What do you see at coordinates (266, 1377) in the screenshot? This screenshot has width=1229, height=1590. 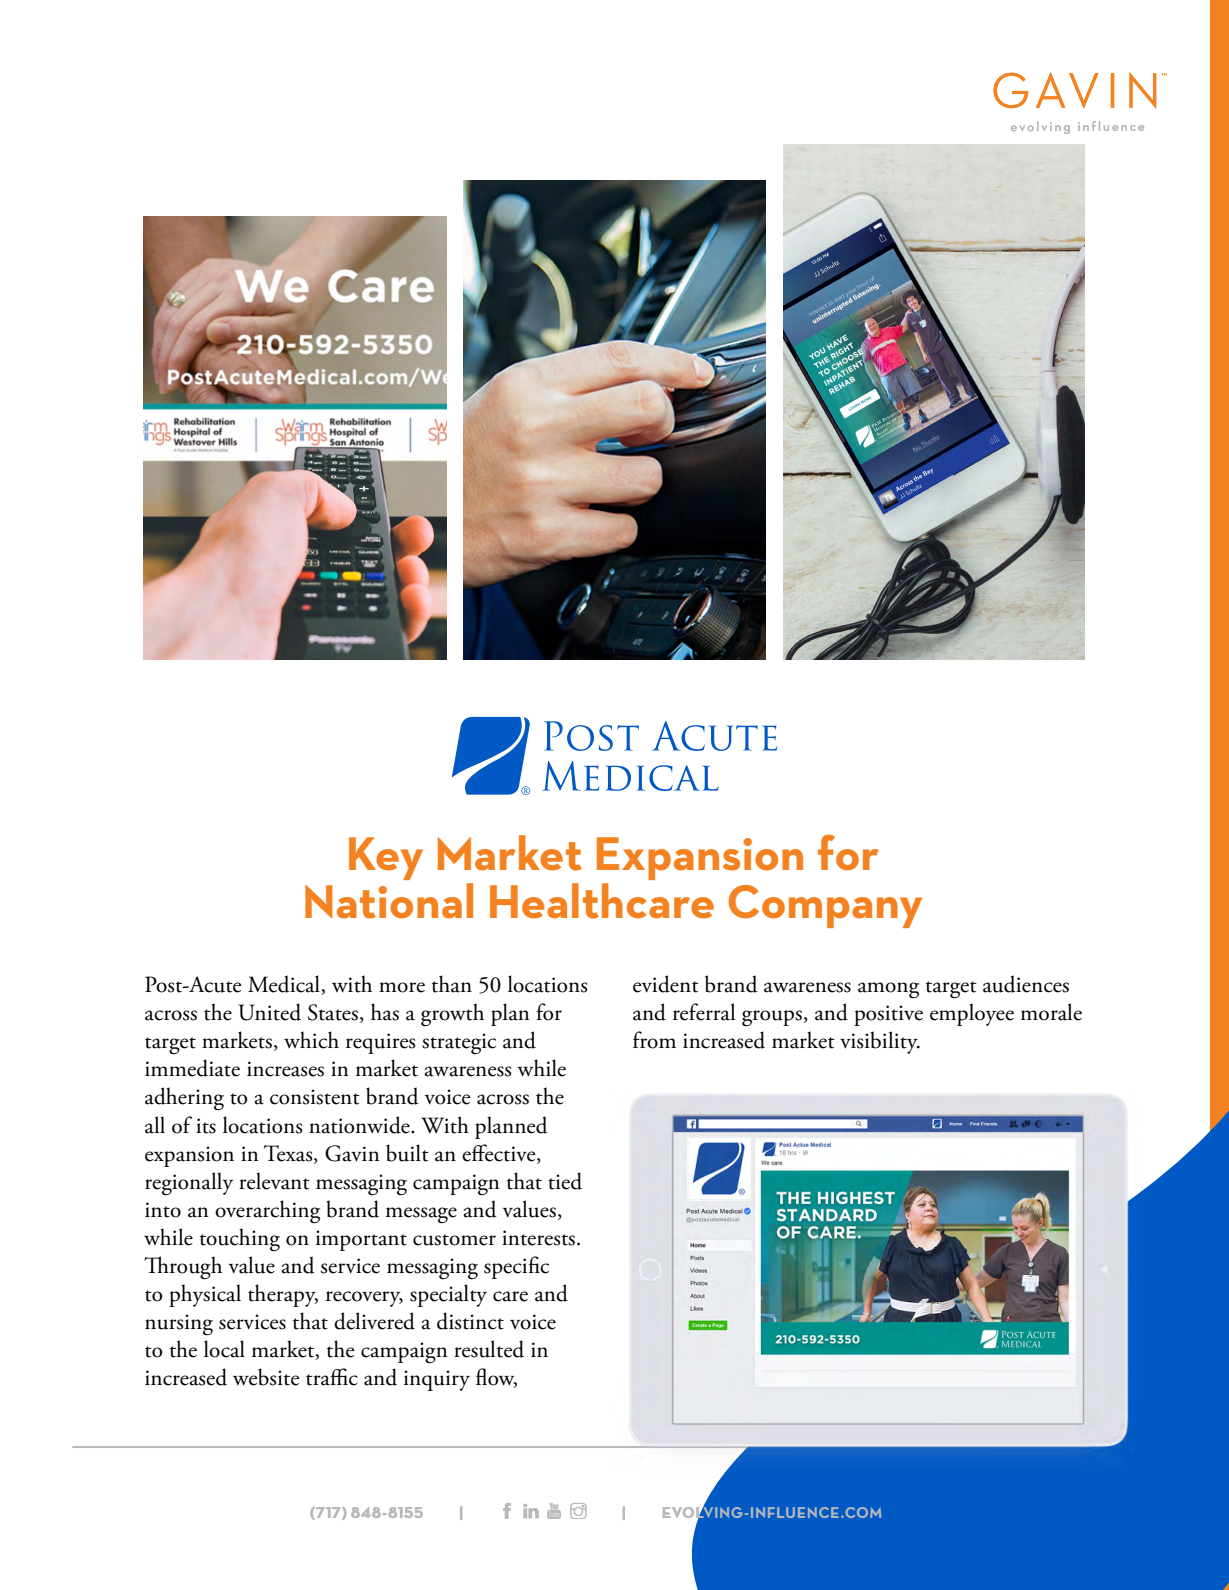 I see `website` at bounding box center [266, 1377].
